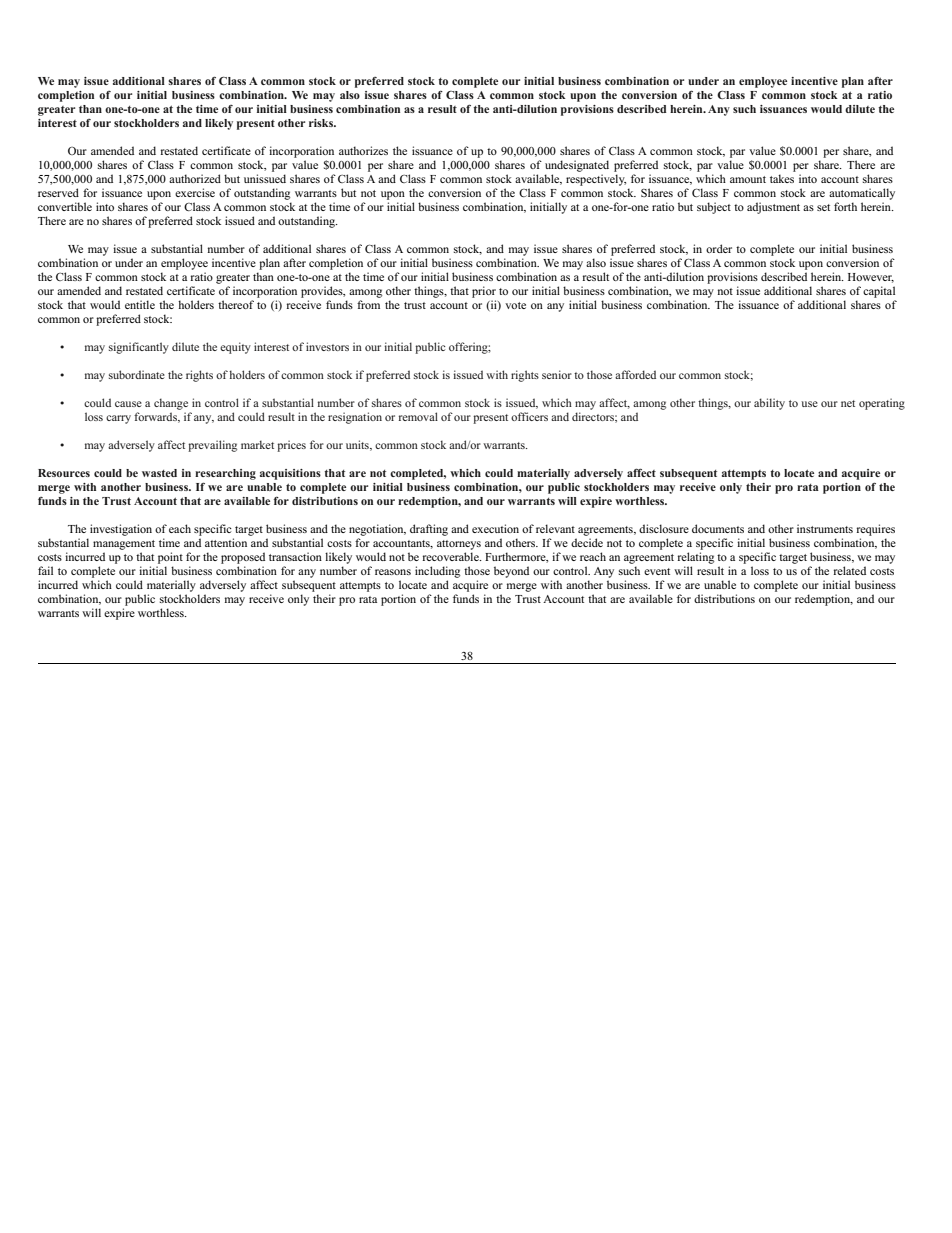 The width and height of the screenshot is (952, 1233). I want to click on recoverable, so click(452, 556).
